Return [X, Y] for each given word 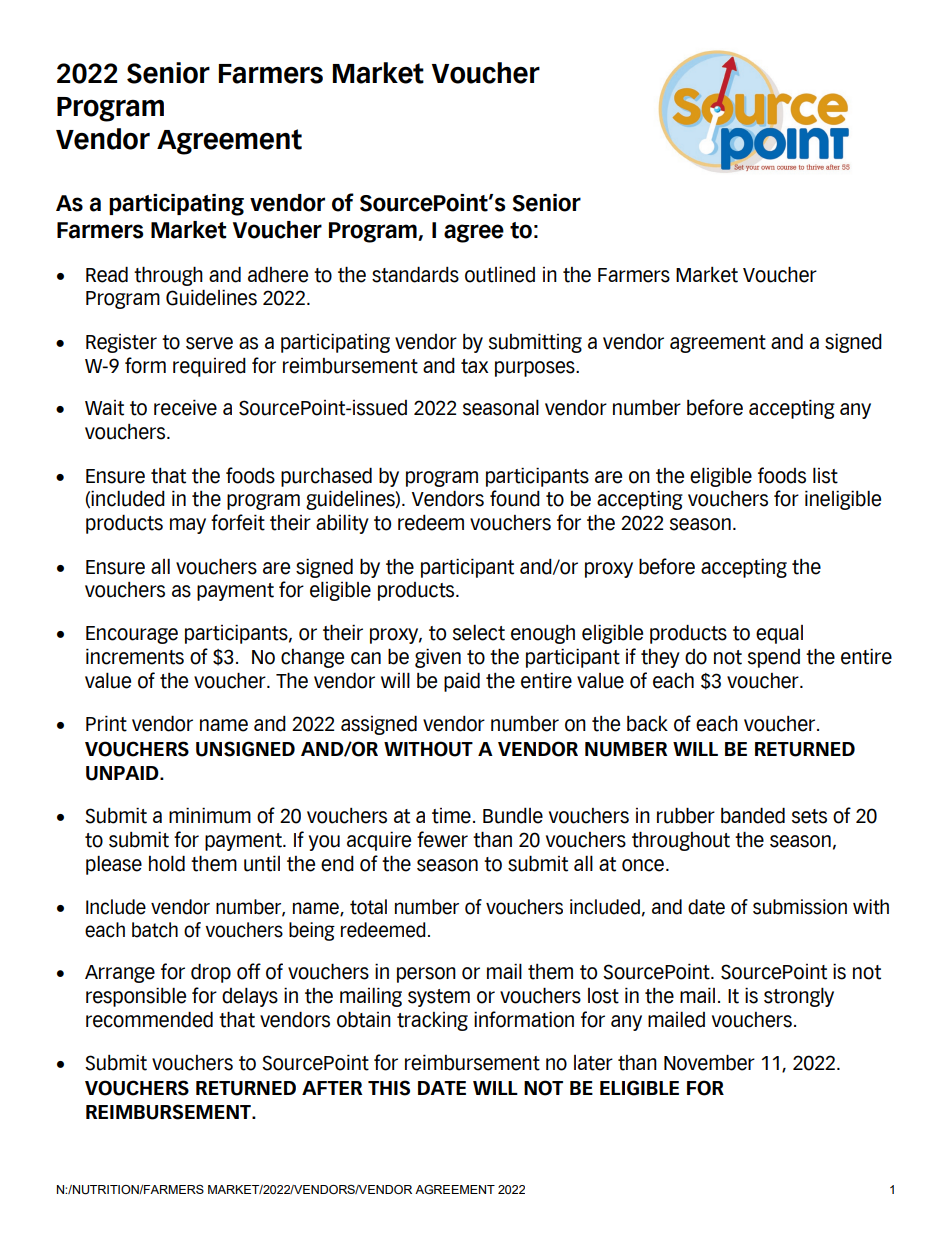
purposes [536, 369]
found [515, 498]
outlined [500, 274]
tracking [432, 1021]
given [438, 658]
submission [800, 907]
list [825, 475]
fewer [442, 839]
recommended [149, 1019]
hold [167, 863]
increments [135, 656]
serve [209, 343]
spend [774, 658]
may [188, 526]
